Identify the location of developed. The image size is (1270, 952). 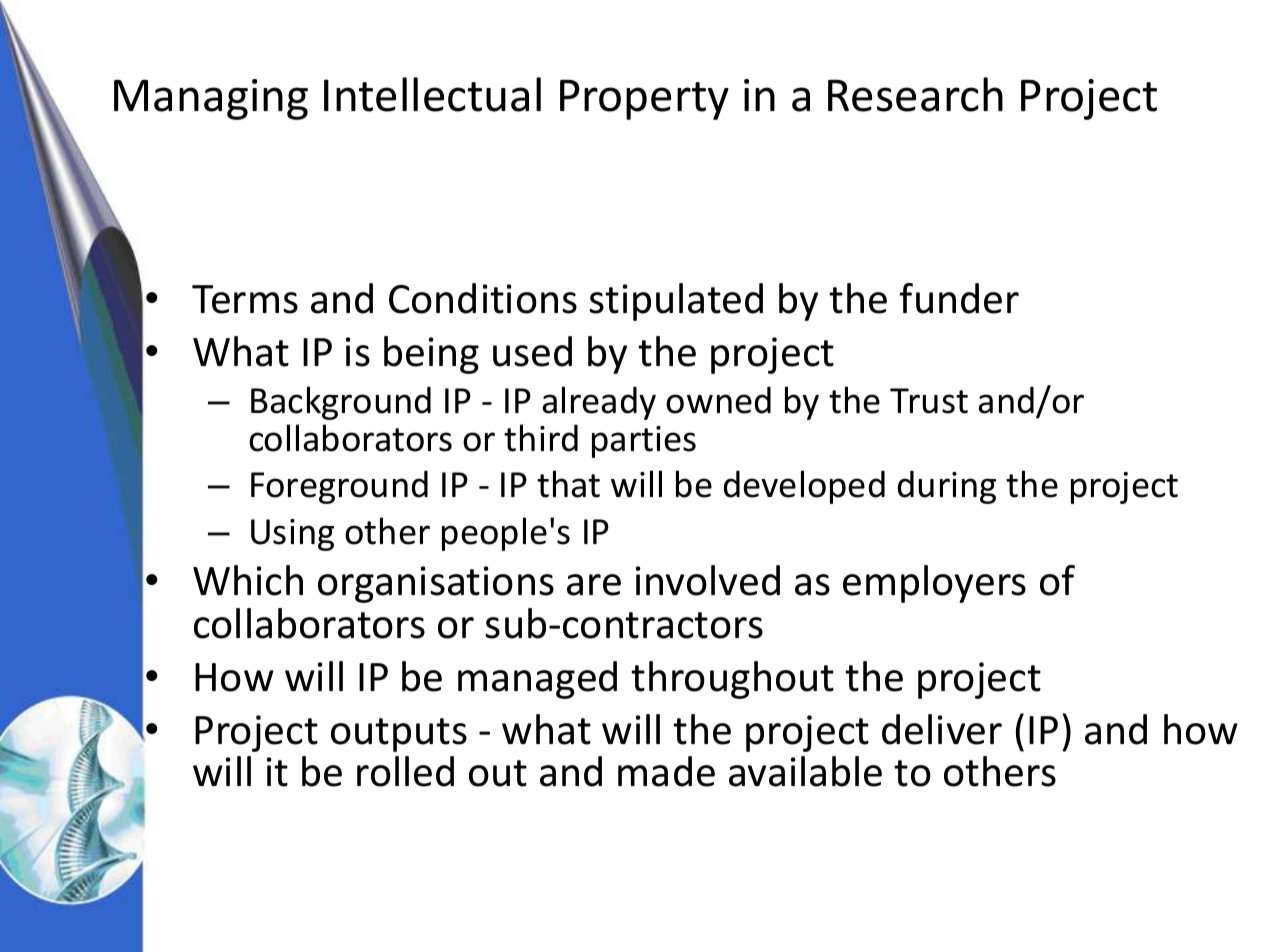
(804, 487).
